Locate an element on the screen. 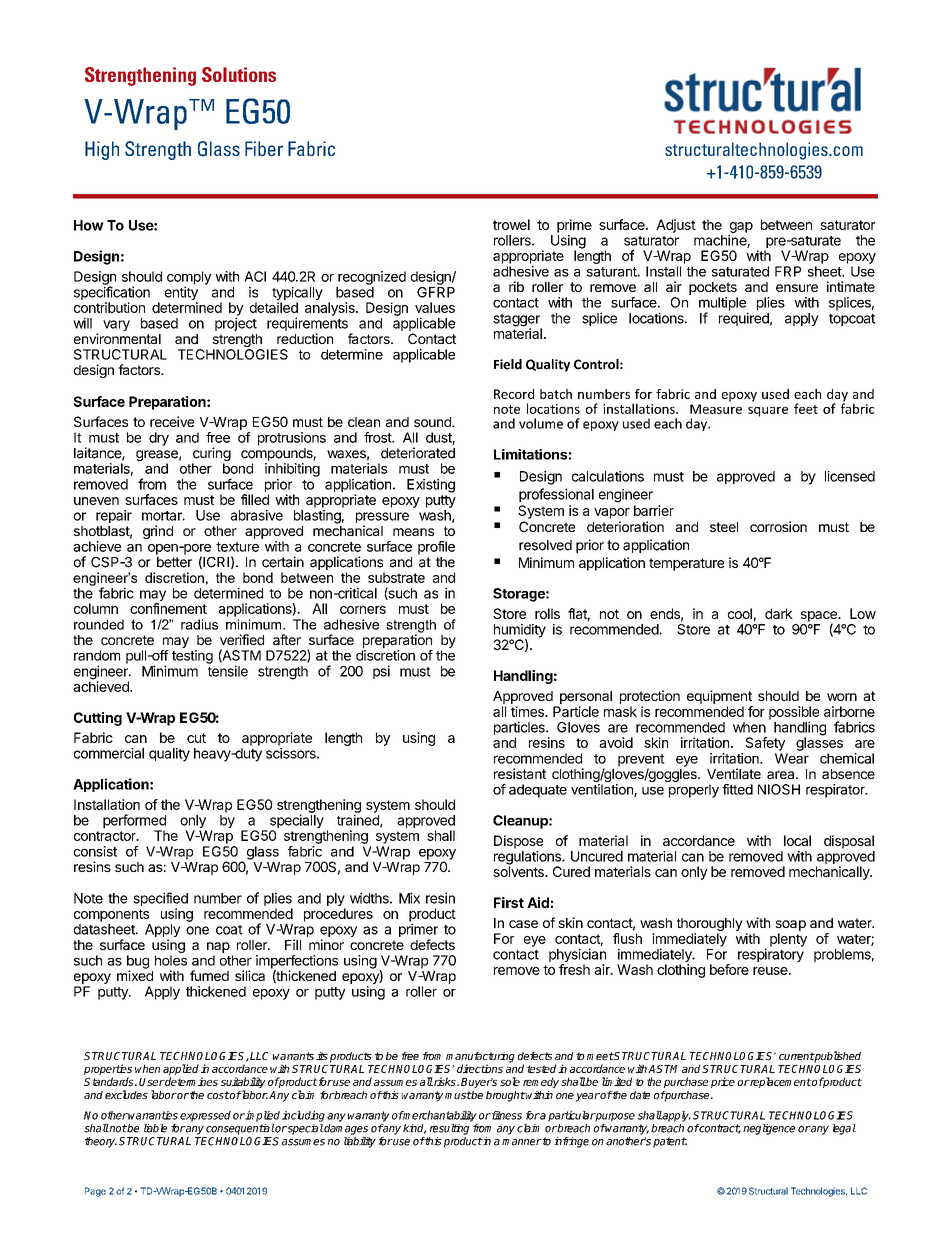  negligence is located at coordinates (769, 1129).
